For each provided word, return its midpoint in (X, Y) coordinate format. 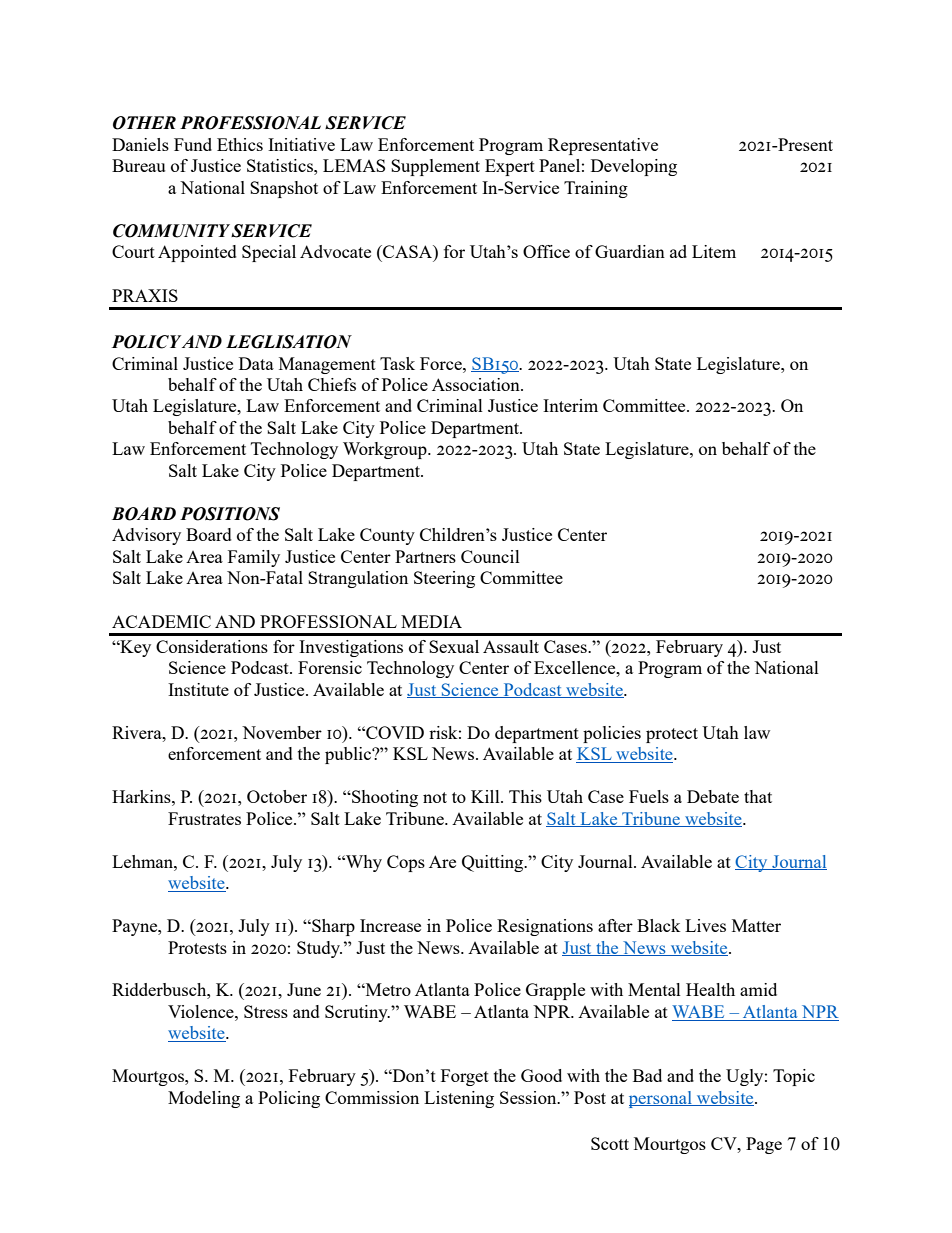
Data (256, 363)
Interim (570, 405)
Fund (193, 144)
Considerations (212, 646)
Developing (634, 167)
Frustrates (204, 818)
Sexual (454, 646)
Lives (705, 925)
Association (477, 384)
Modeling (204, 1099)
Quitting (494, 863)
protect (672, 735)
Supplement (435, 167)
